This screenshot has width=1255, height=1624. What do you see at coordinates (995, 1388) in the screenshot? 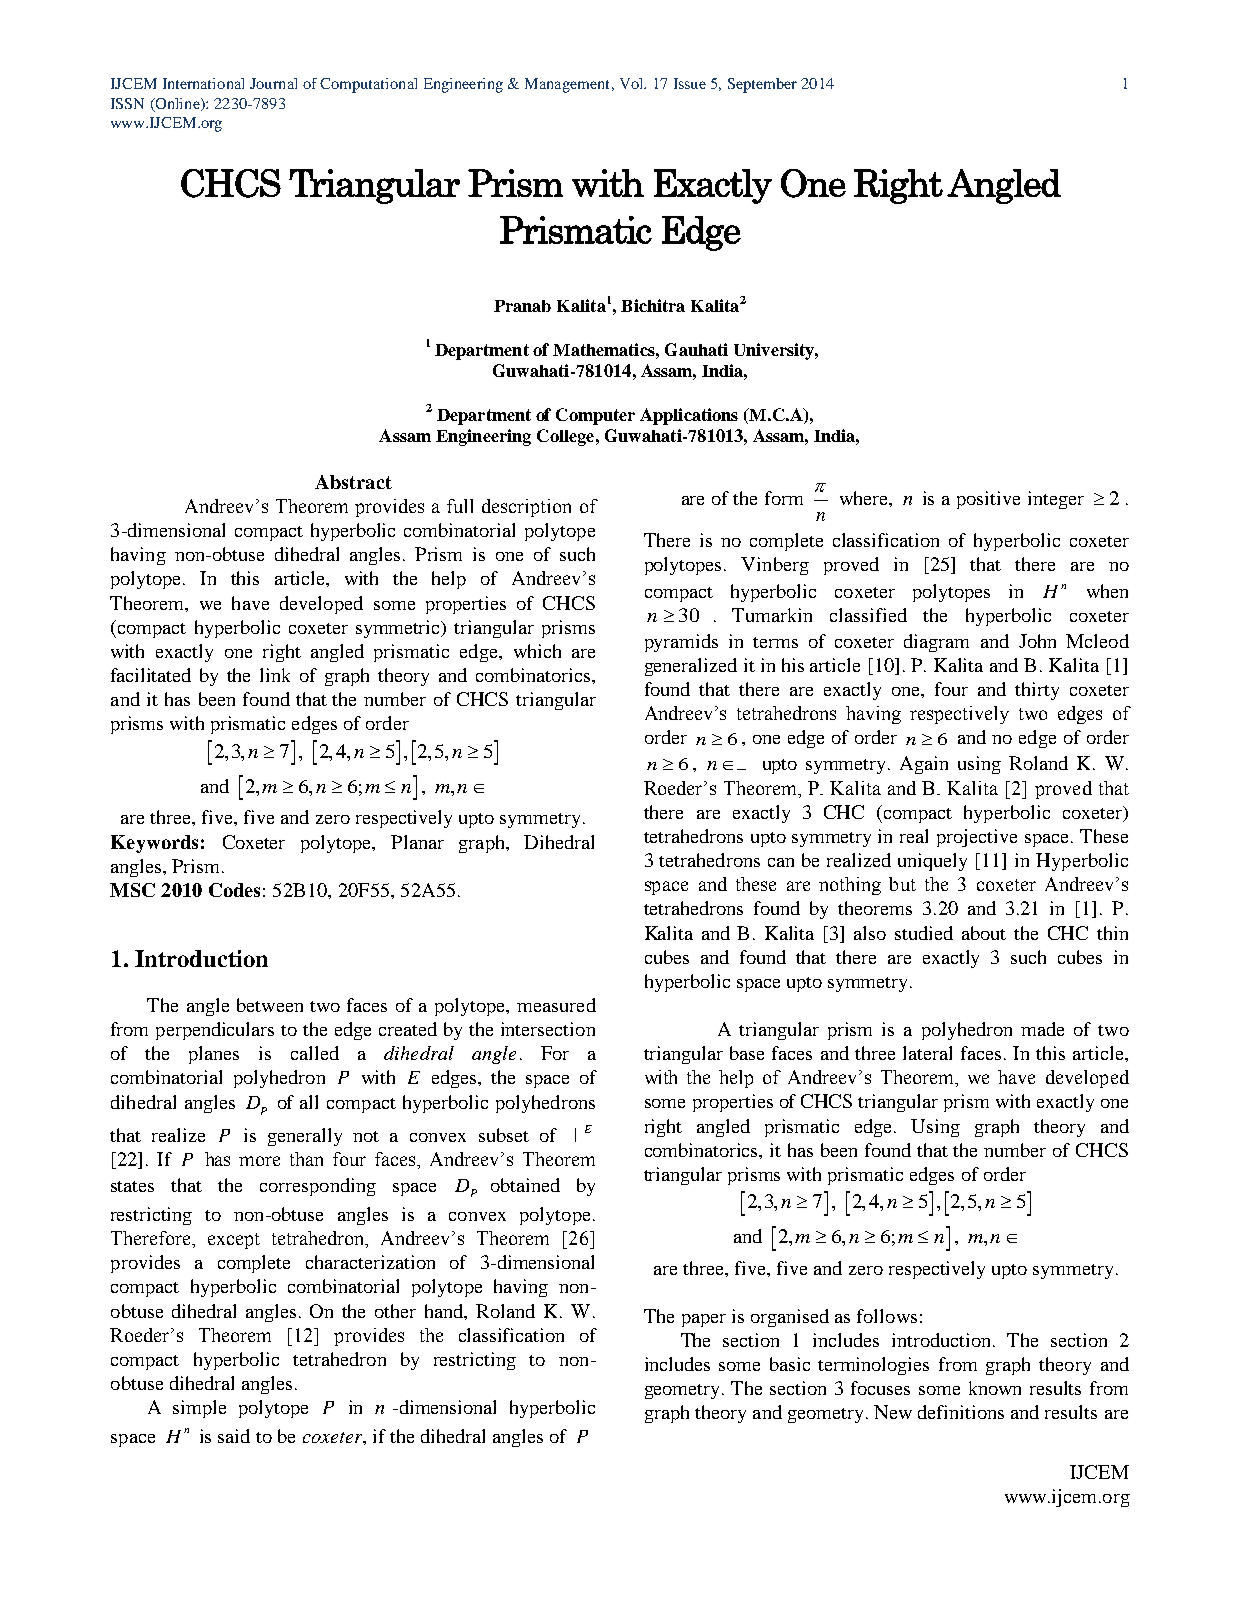
I see `known` at bounding box center [995, 1388].
